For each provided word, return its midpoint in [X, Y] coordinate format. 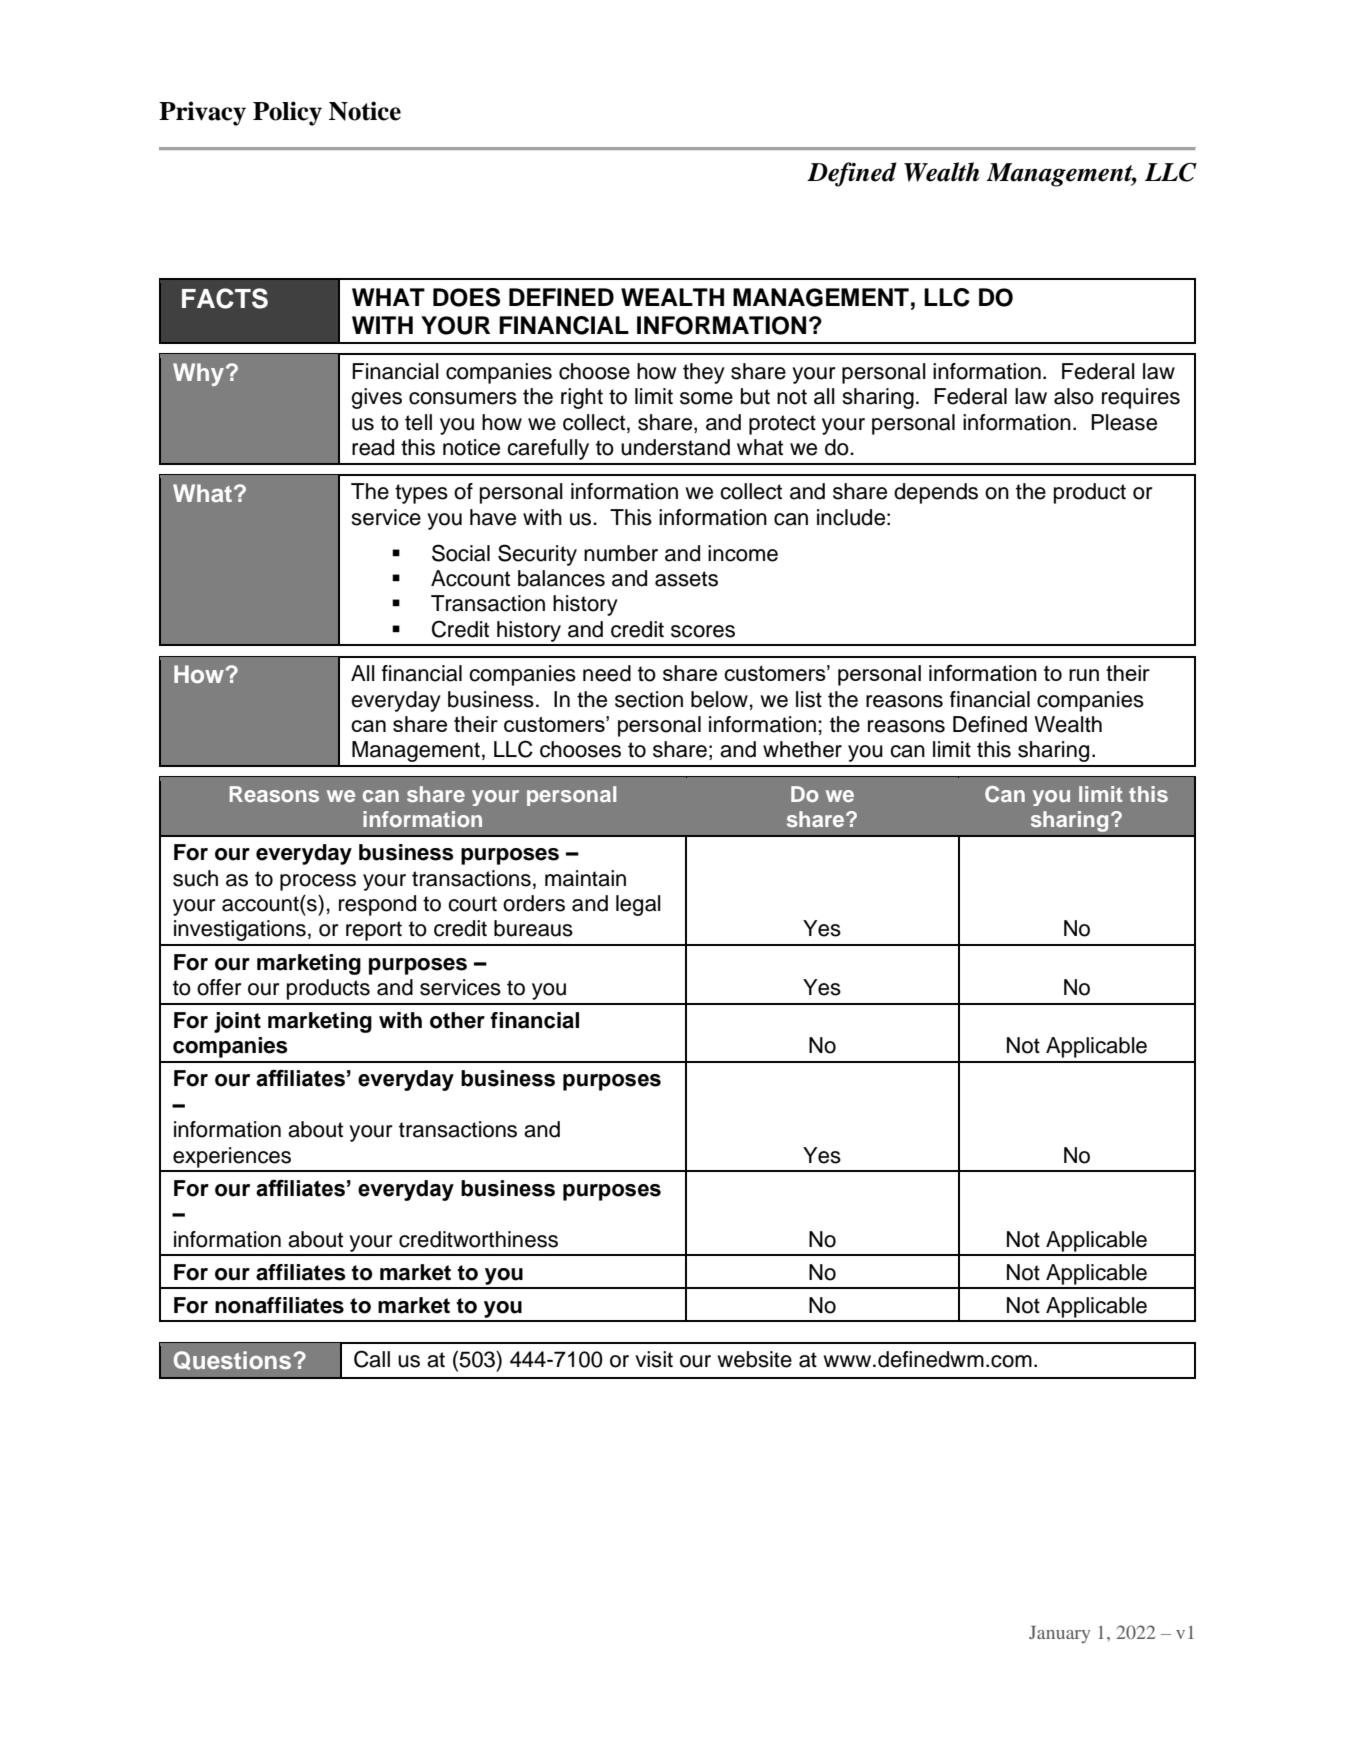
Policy [287, 113]
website [755, 1359]
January [1059, 1634]
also [1074, 396]
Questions [234, 1360]
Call [372, 1359]
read [373, 447]
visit [654, 1359]
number [621, 553]
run [1084, 675]
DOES [466, 297]
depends [936, 493]
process [318, 882]
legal [638, 905]
